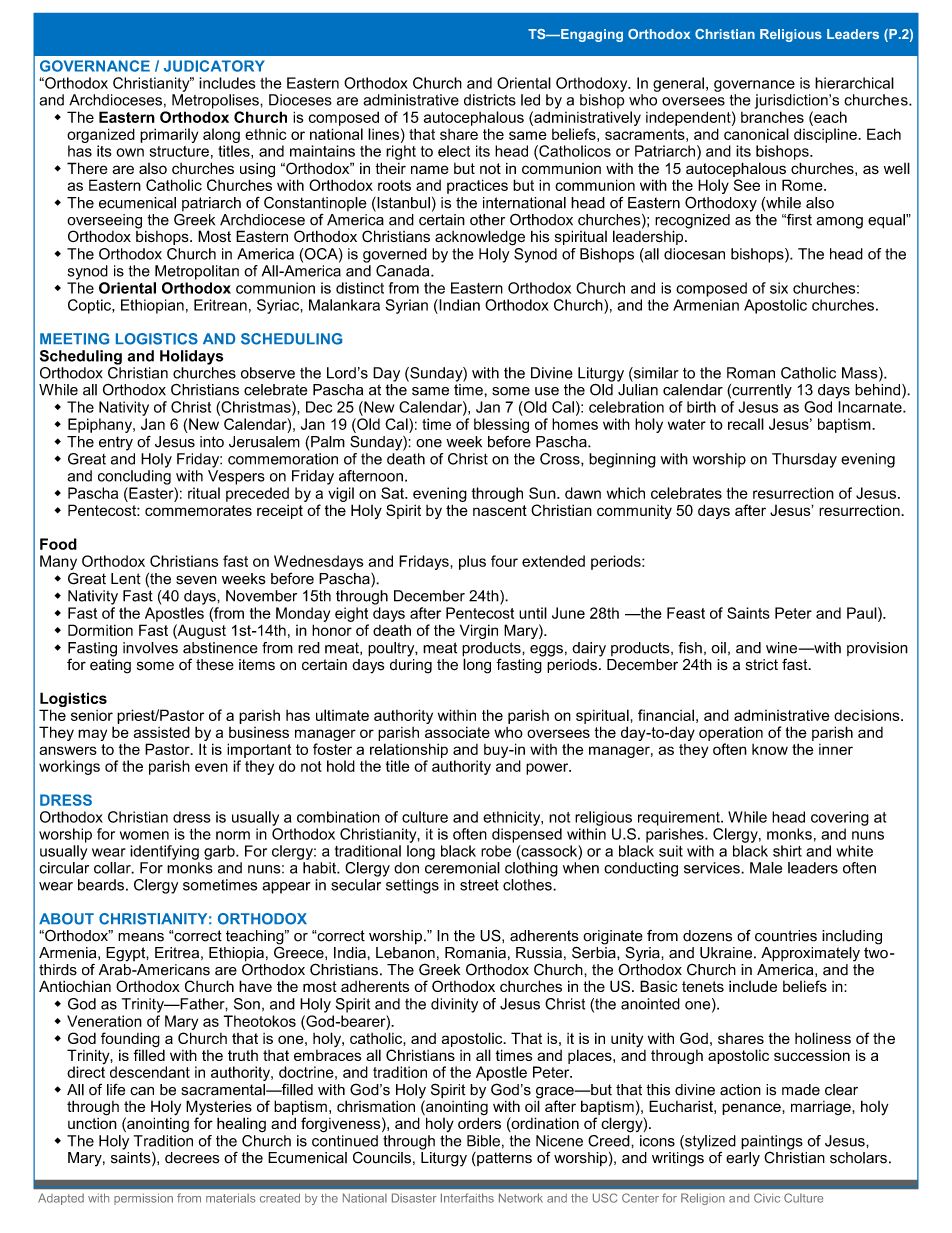 The image size is (952, 1233). Describe the element at coordinates (479, 631) in the page. I see `Virgin` at that location.
